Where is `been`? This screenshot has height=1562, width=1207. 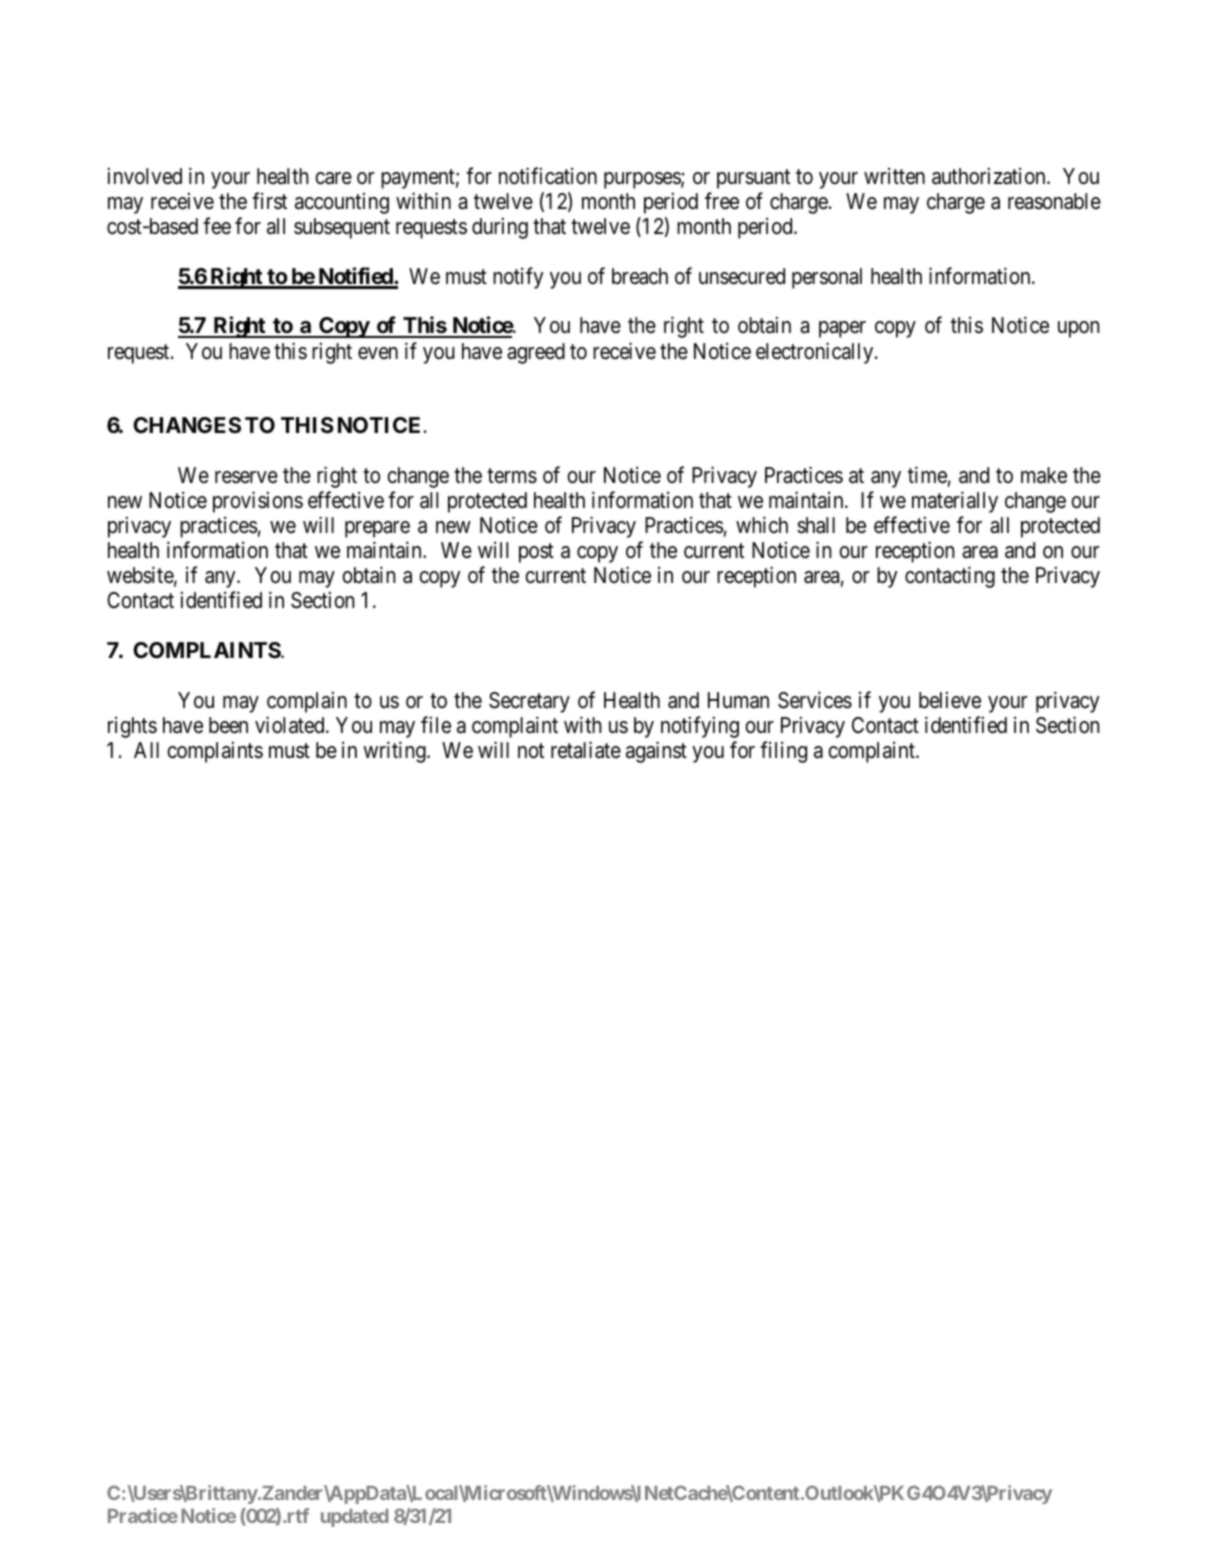 been is located at coordinates (228, 725).
